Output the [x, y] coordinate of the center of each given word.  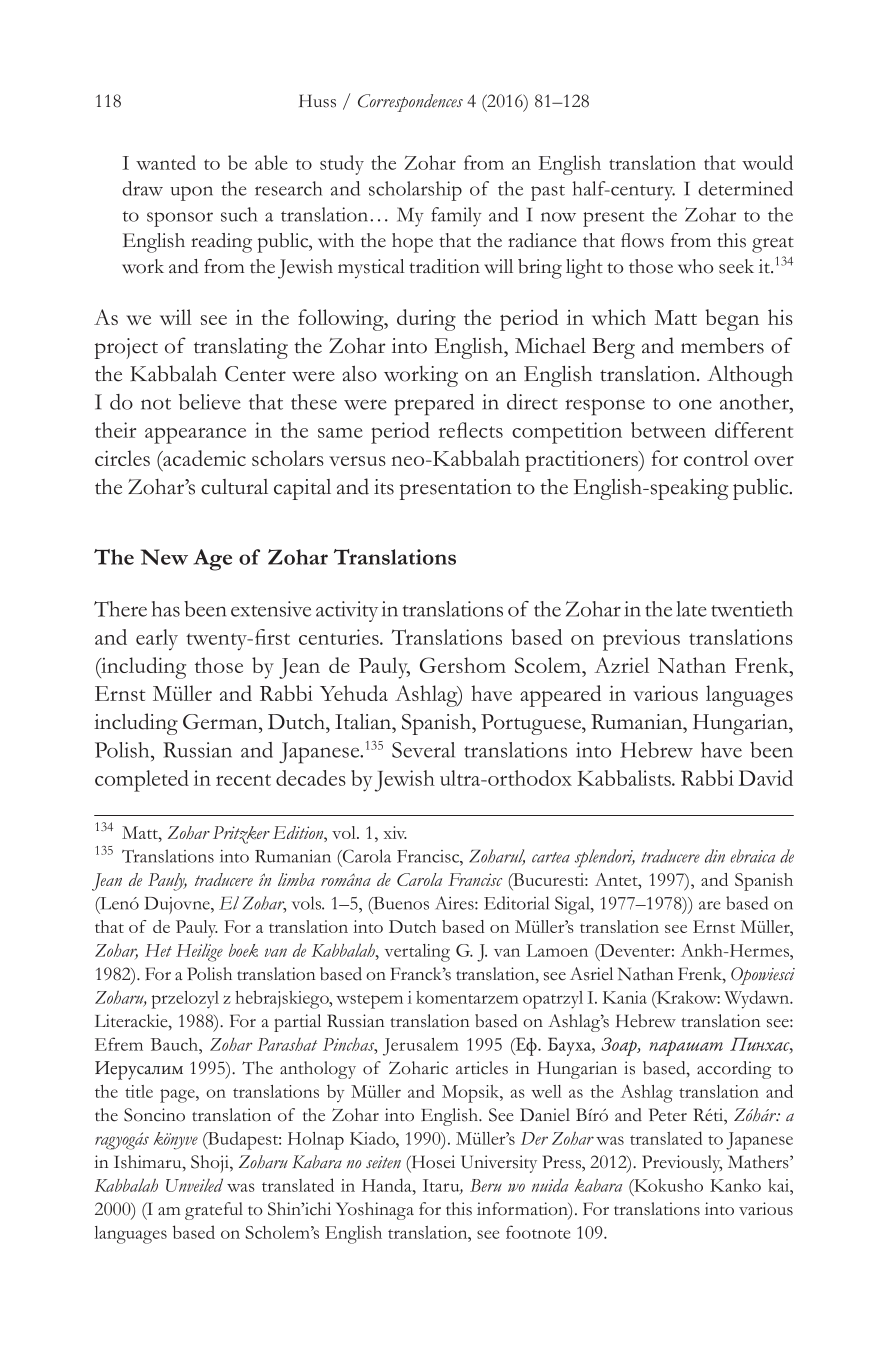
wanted [166, 162]
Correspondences [410, 103]
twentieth [752, 609]
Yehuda [354, 693]
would [767, 162]
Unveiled [194, 1185]
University [499, 1164]
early [157, 639]
